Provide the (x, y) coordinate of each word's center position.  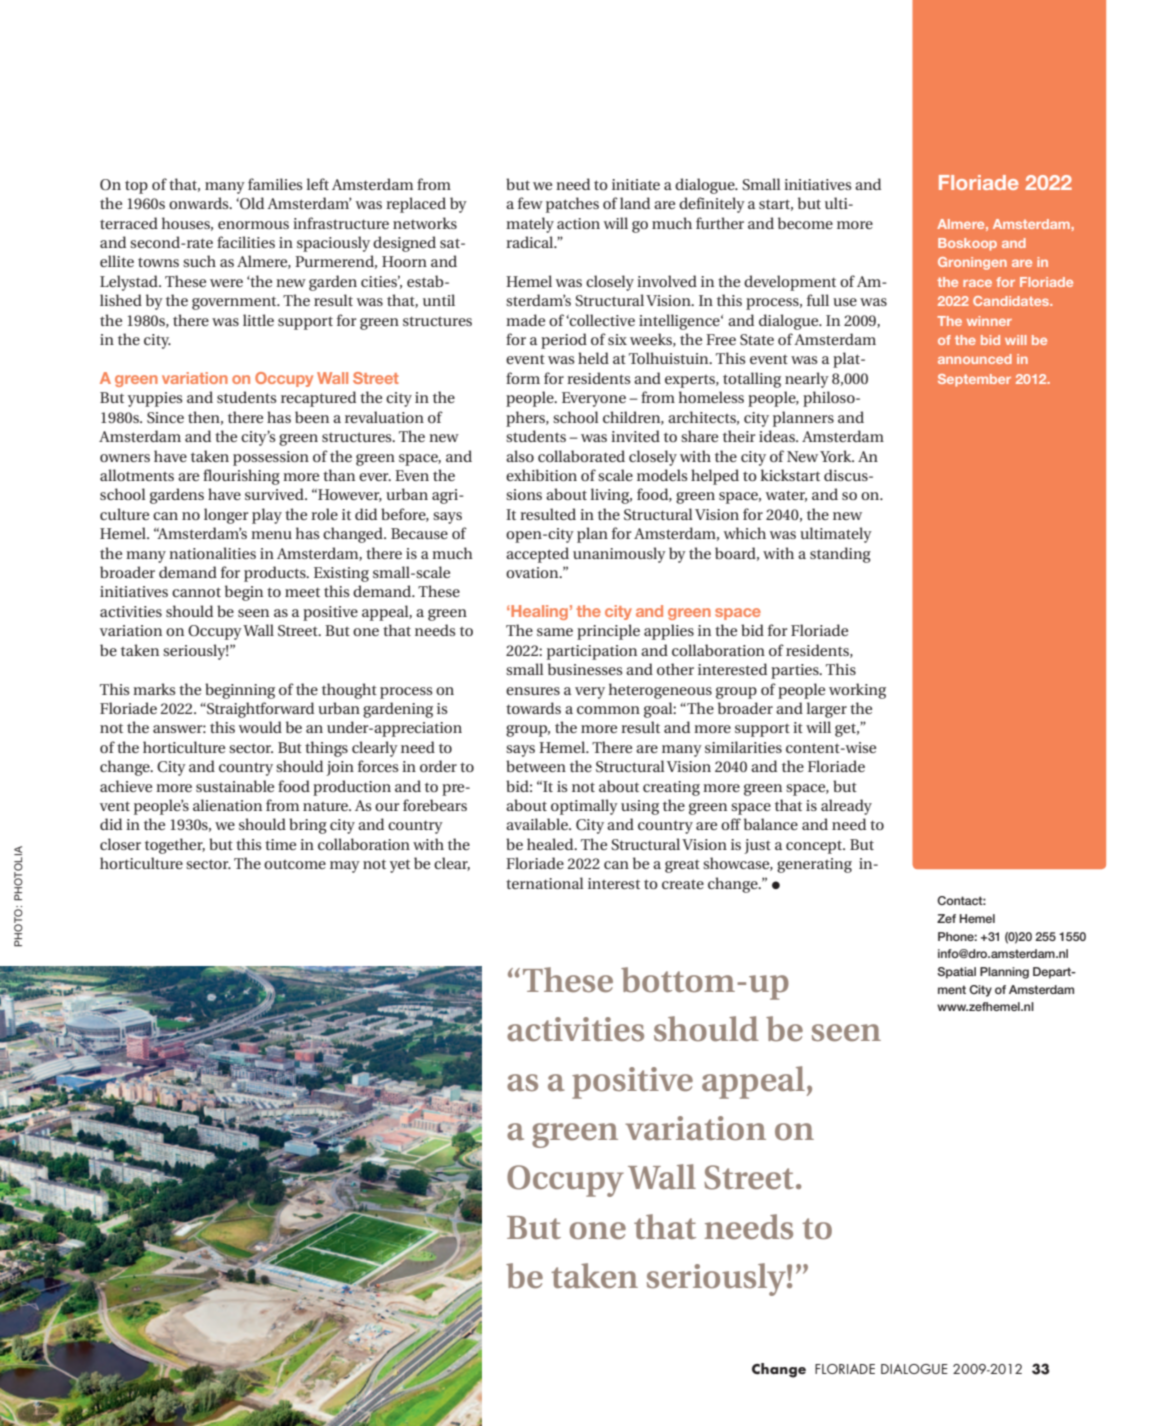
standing (840, 555)
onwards (200, 203)
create (683, 884)
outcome (295, 864)
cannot (196, 592)
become (805, 223)
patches (572, 205)
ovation (533, 572)
